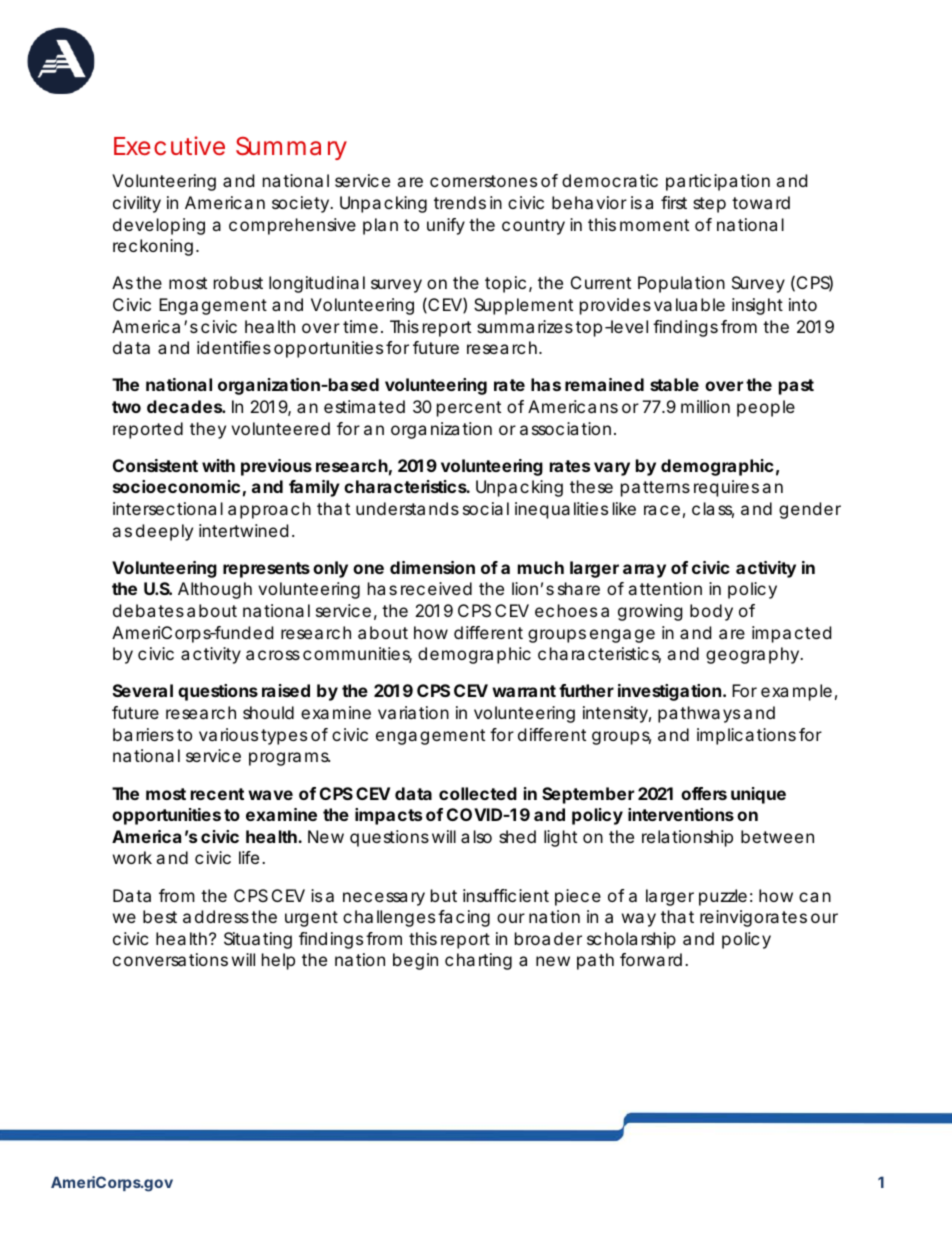 This document has height=1233, width=952. What do you see at coordinates (169, 145) in the document?
I see `Executive` at bounding box center [169, 145].
